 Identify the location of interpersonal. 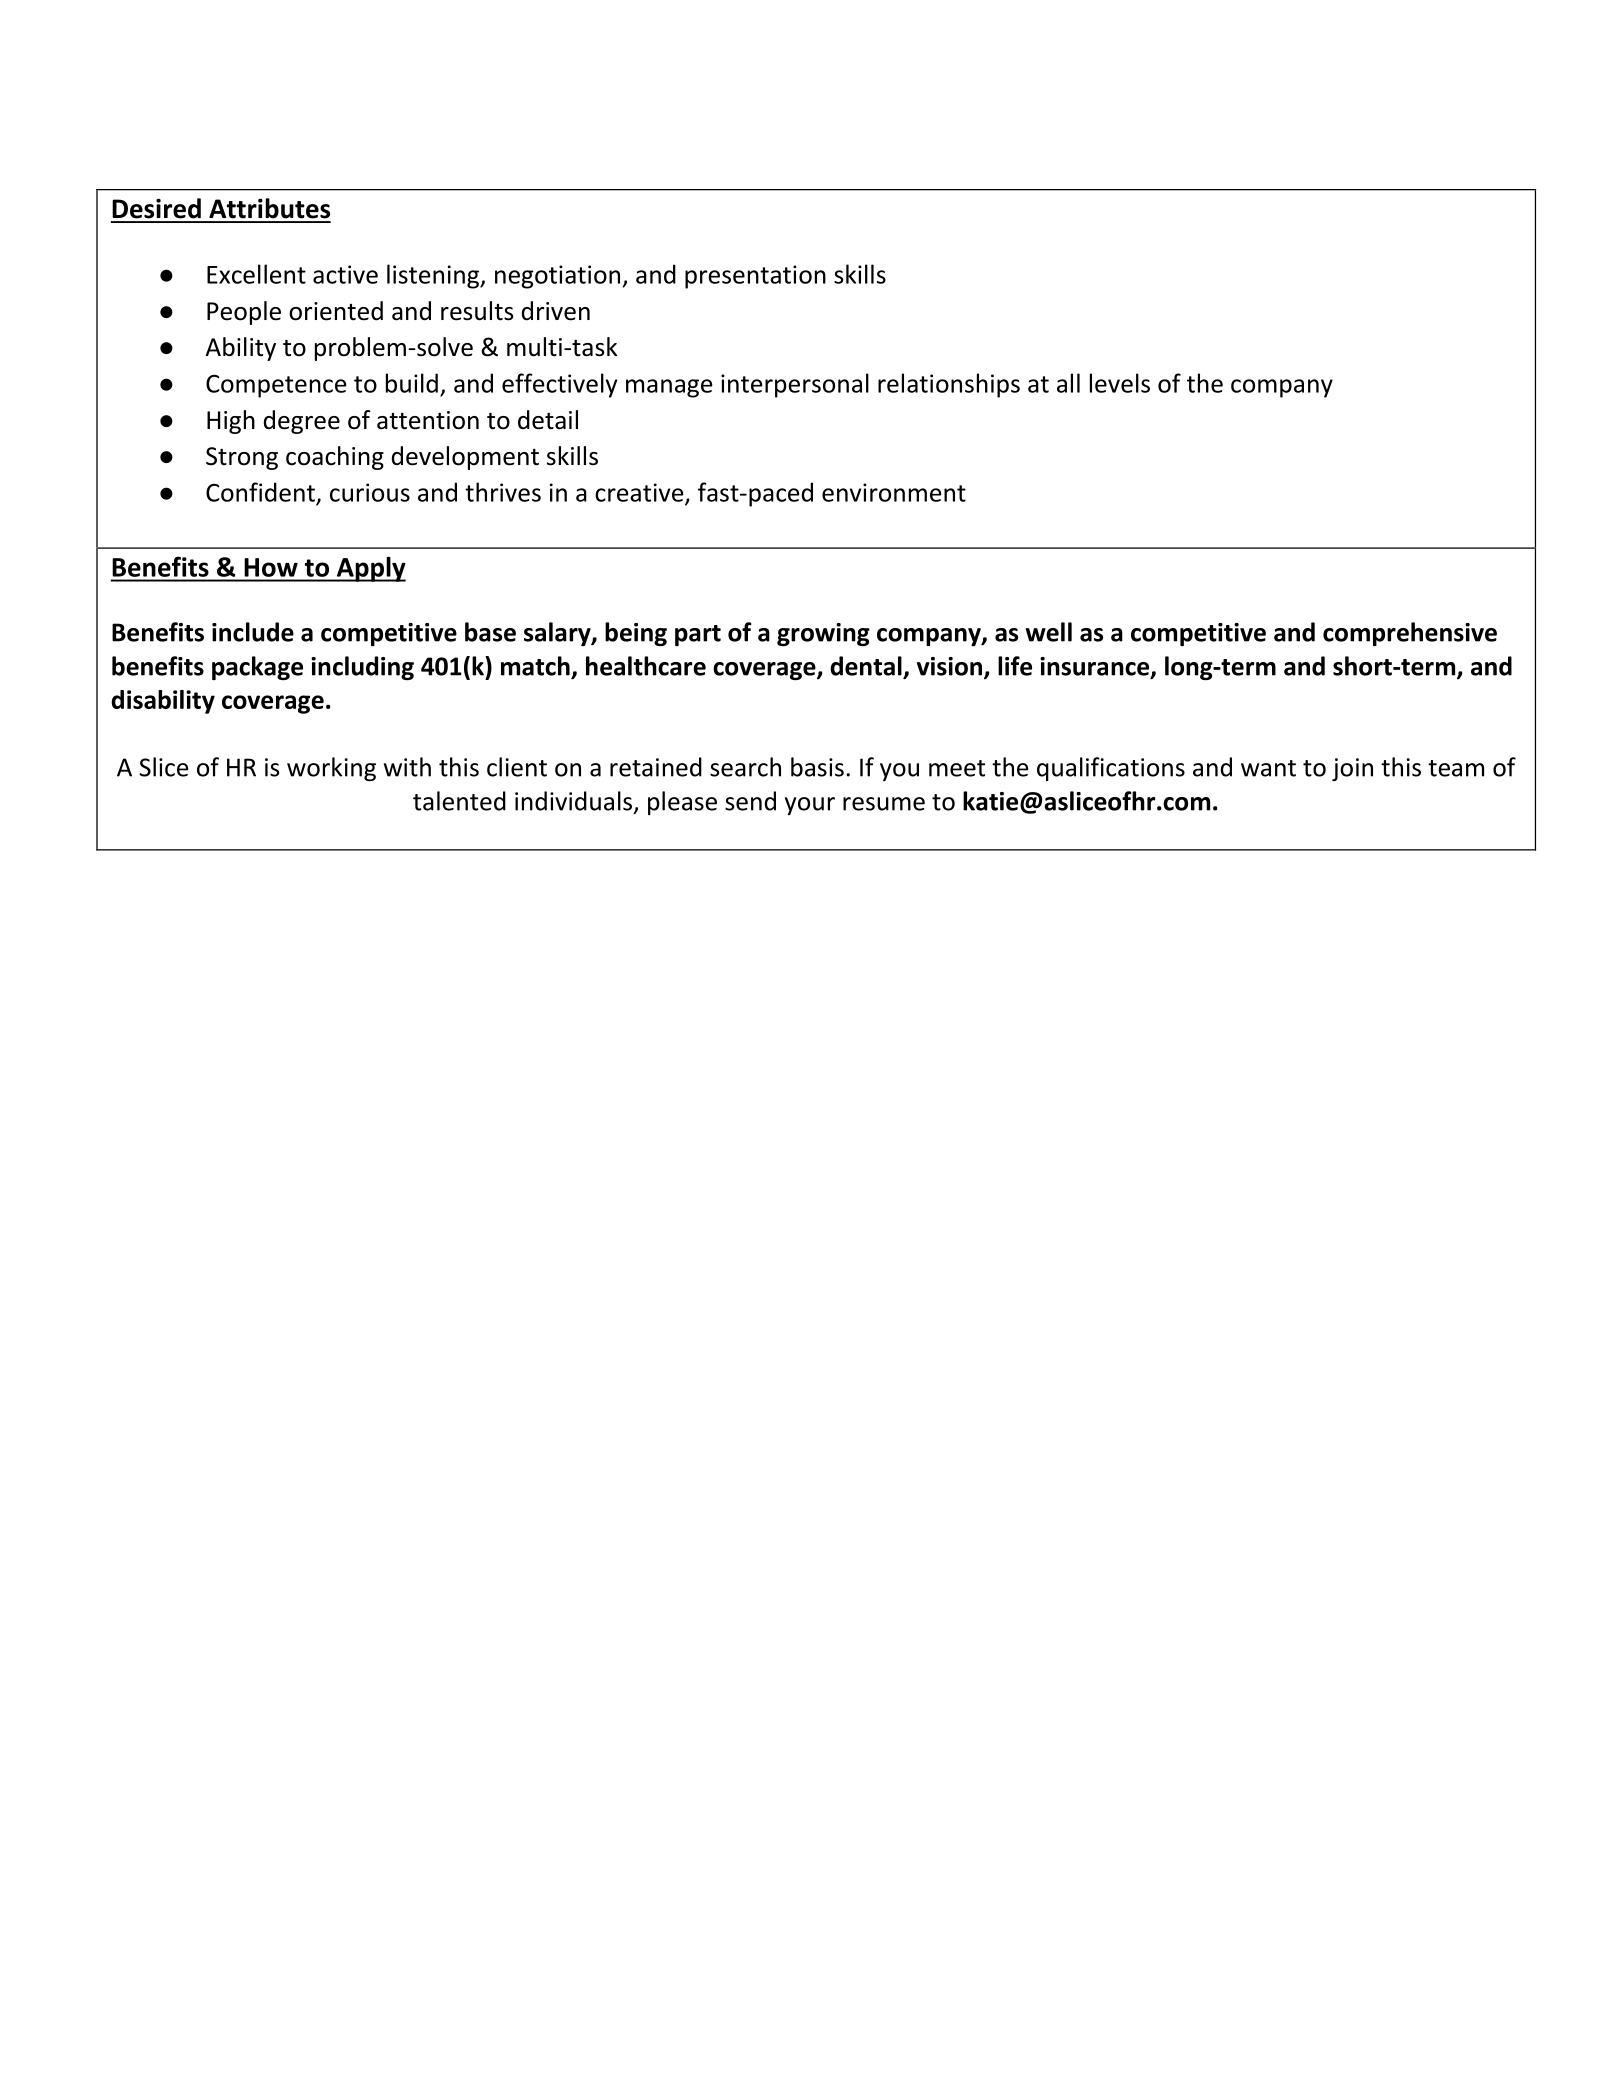
(795, 385).
